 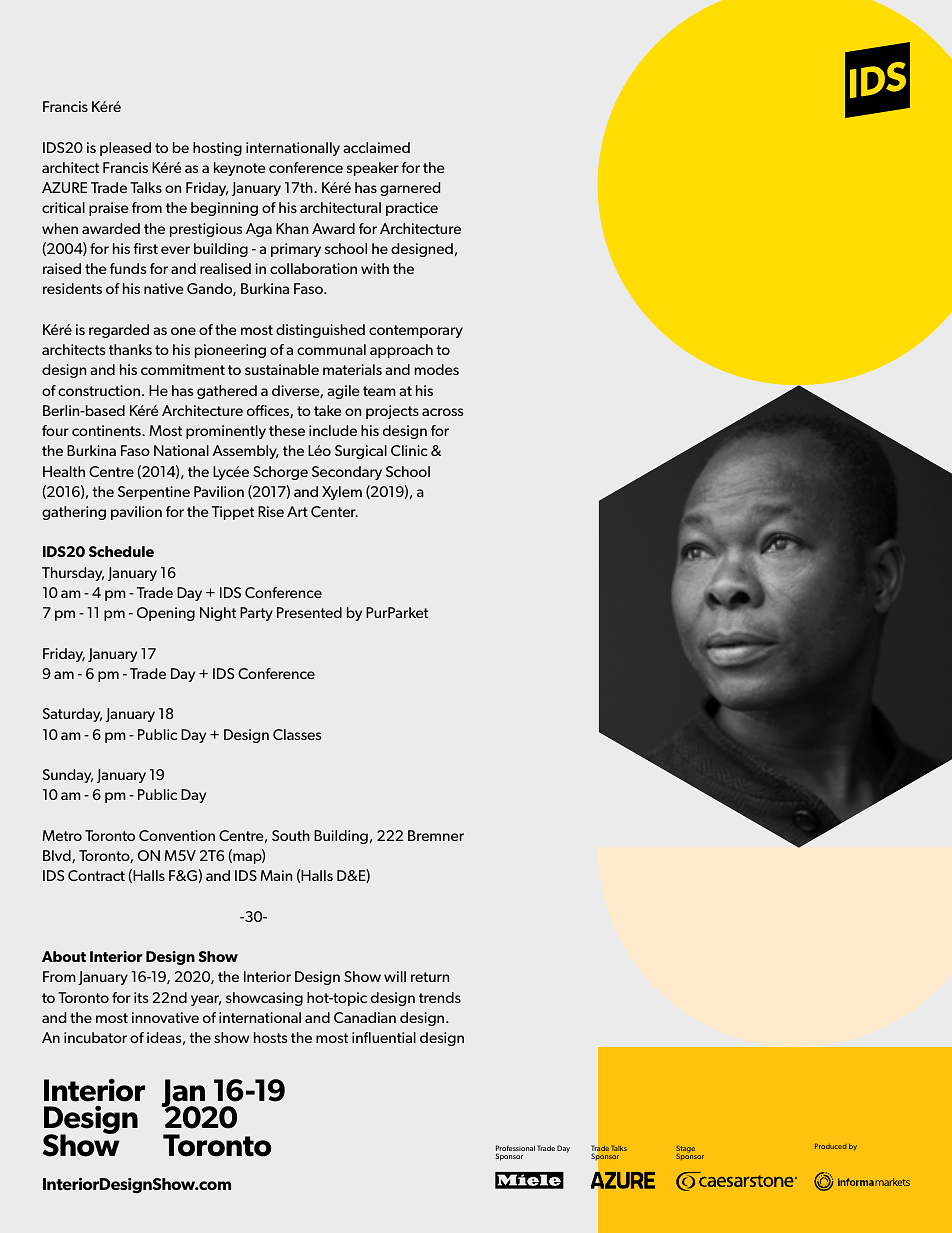 What do you see at coordinates (436, 835) in the screenshot?
I see `Bremner` at bounding box center [436, 835].
